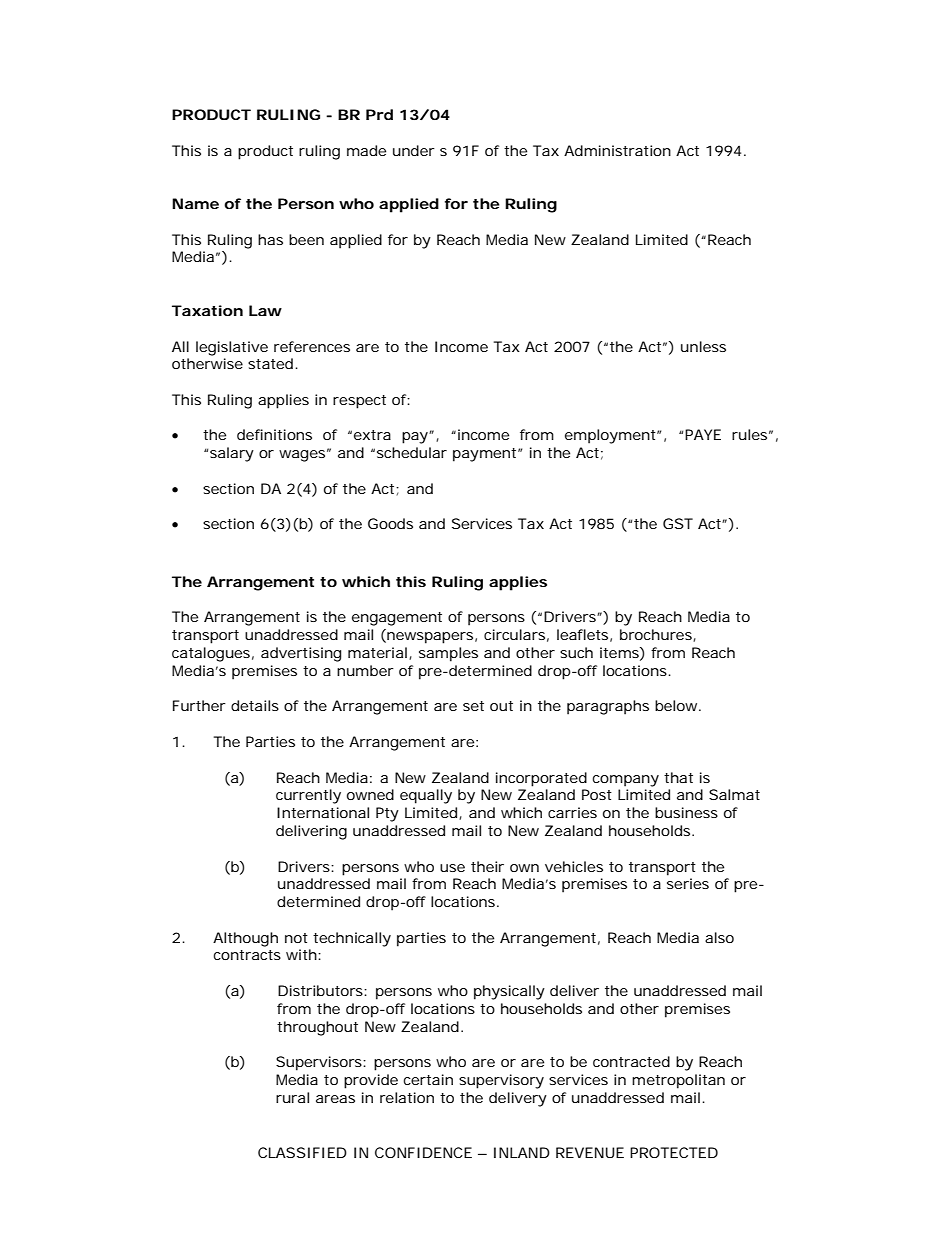 The width and height of the document is (952, 1233). What do you see at coordinates (617, 150) in the document?
I see `Administration` at bounding box center [617, 150].
